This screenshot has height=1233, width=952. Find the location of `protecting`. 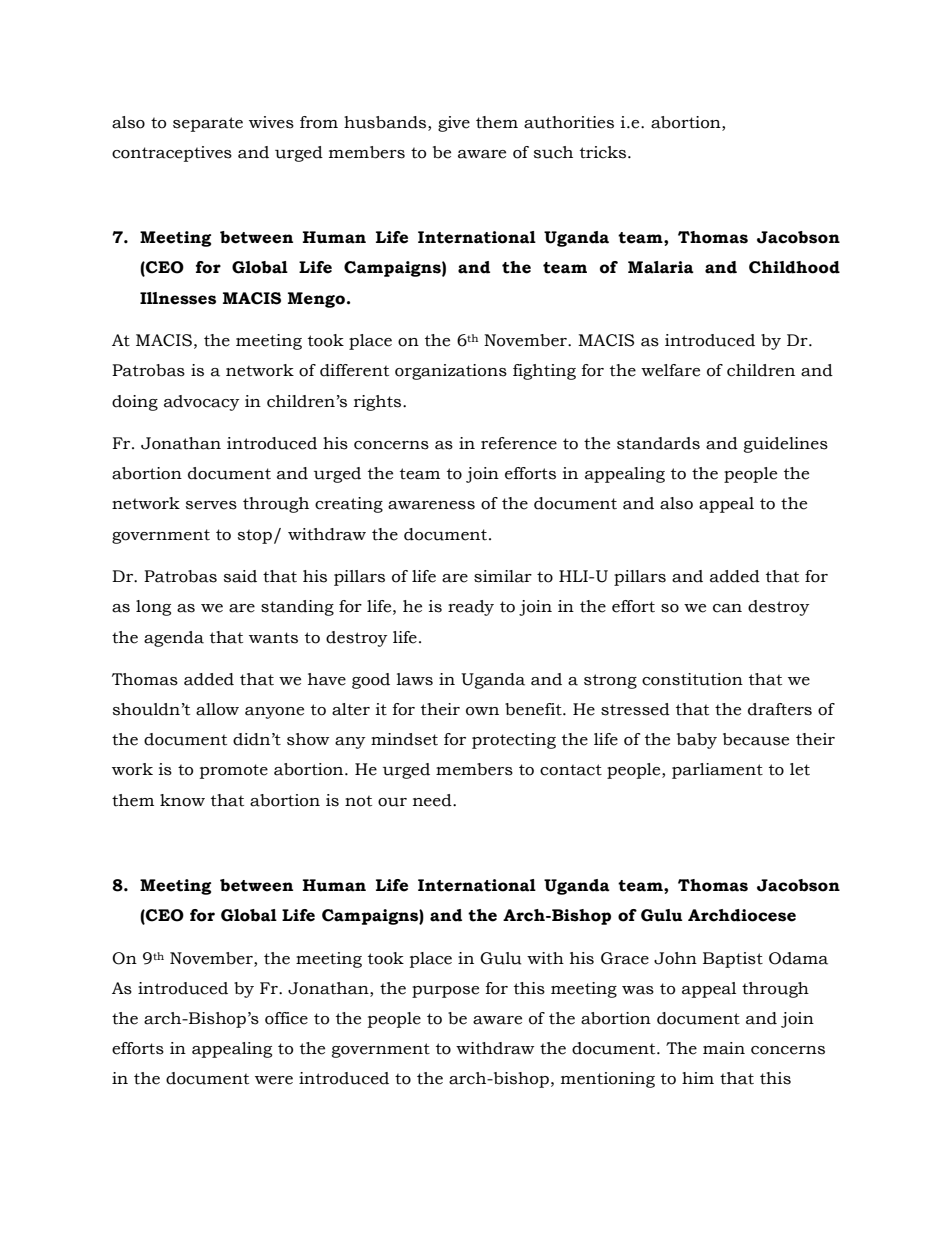

protecting is located at coordinates (514, 741).
